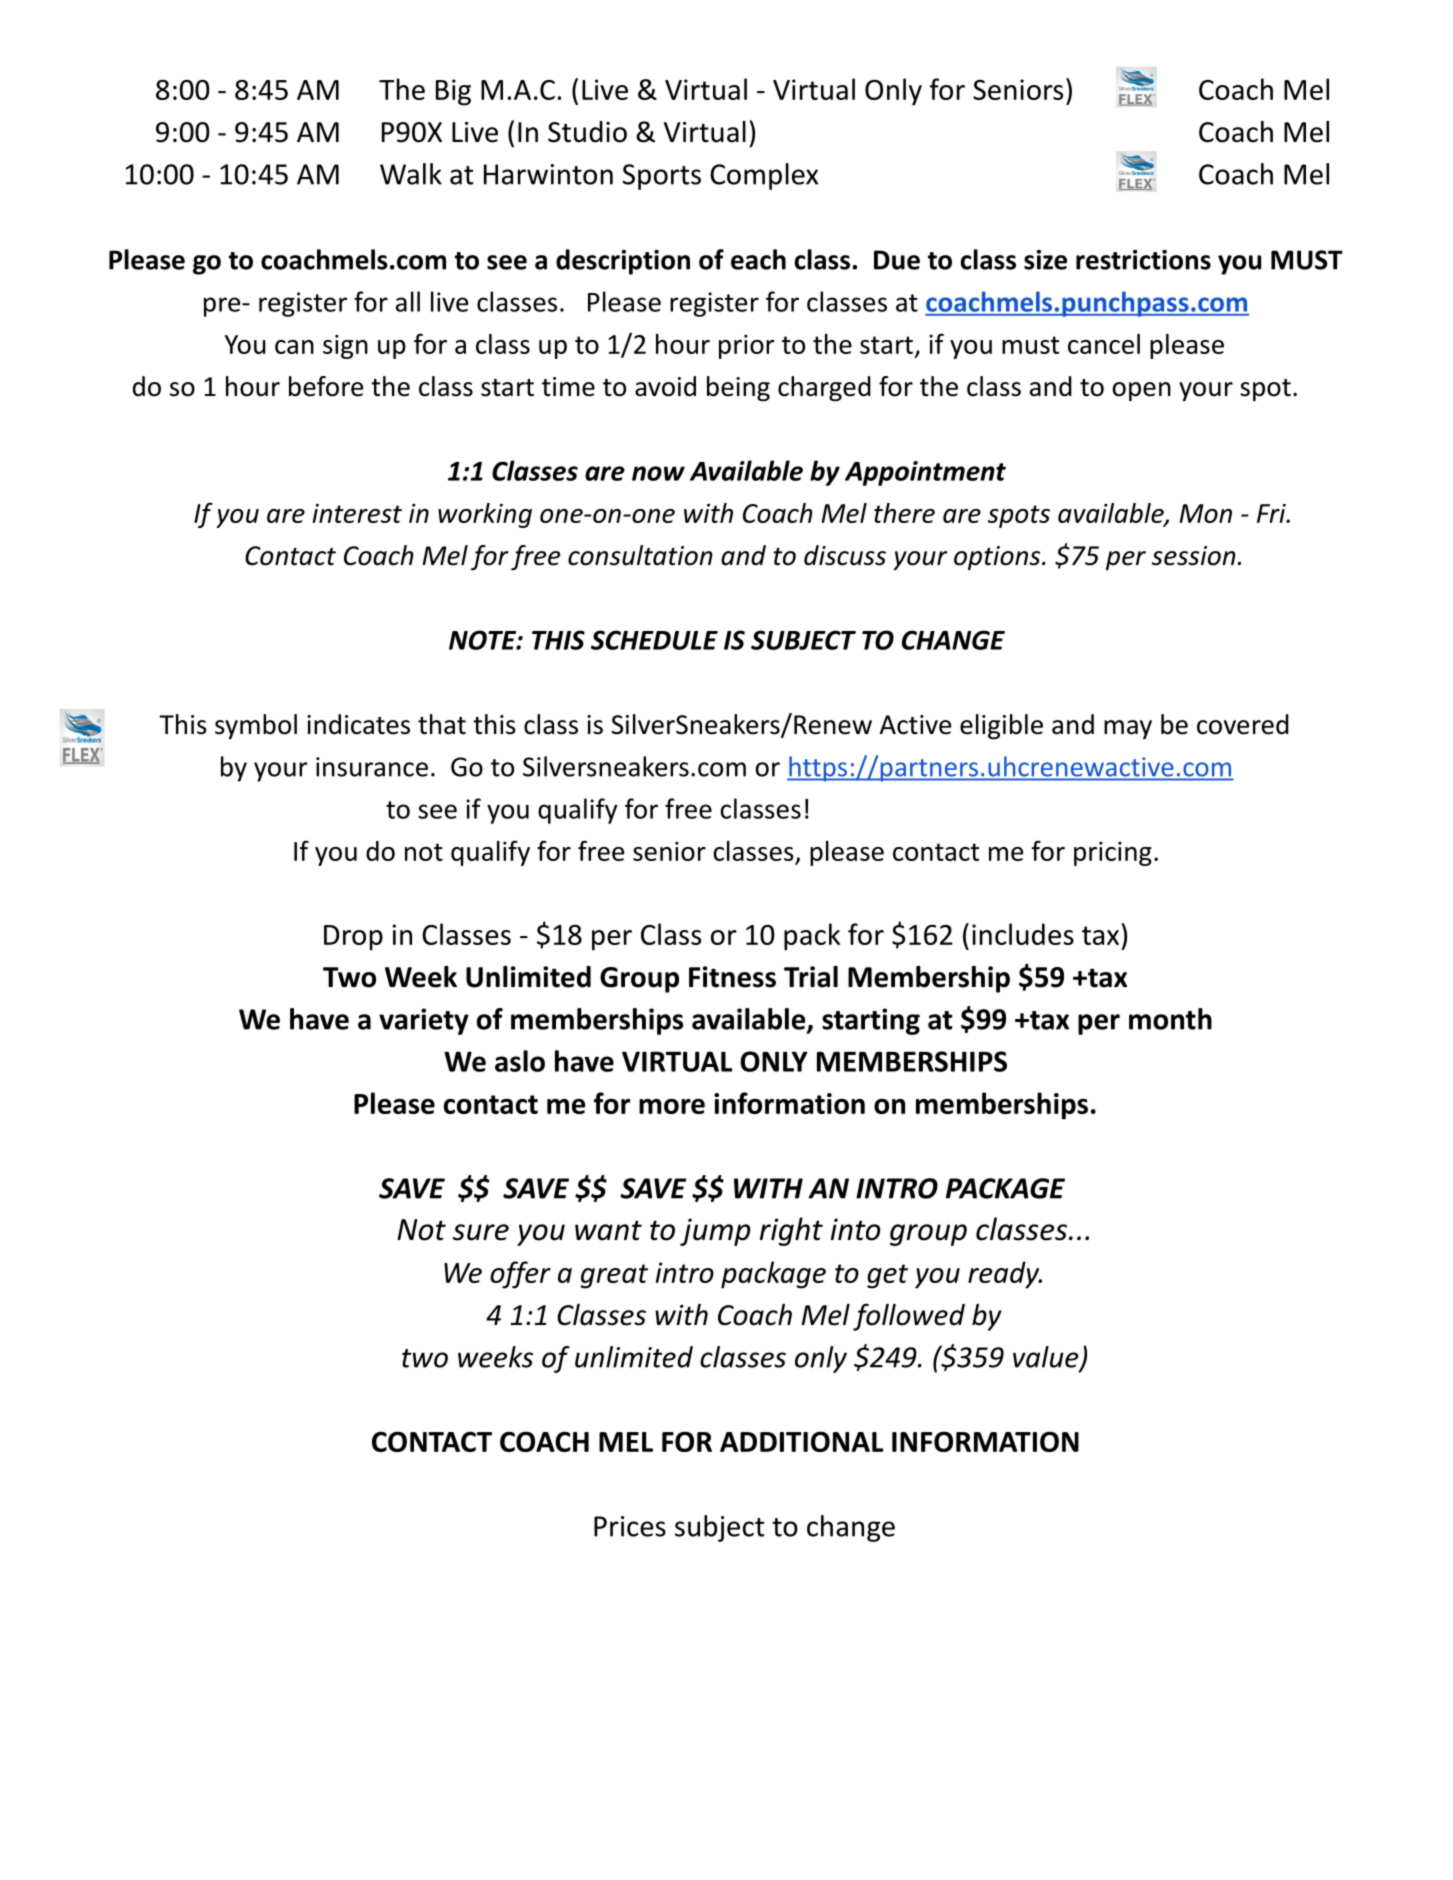  What do you see at coordinates (411, 174) in the screenshot?
I see `Walk` at bounding box center [411, 174].
